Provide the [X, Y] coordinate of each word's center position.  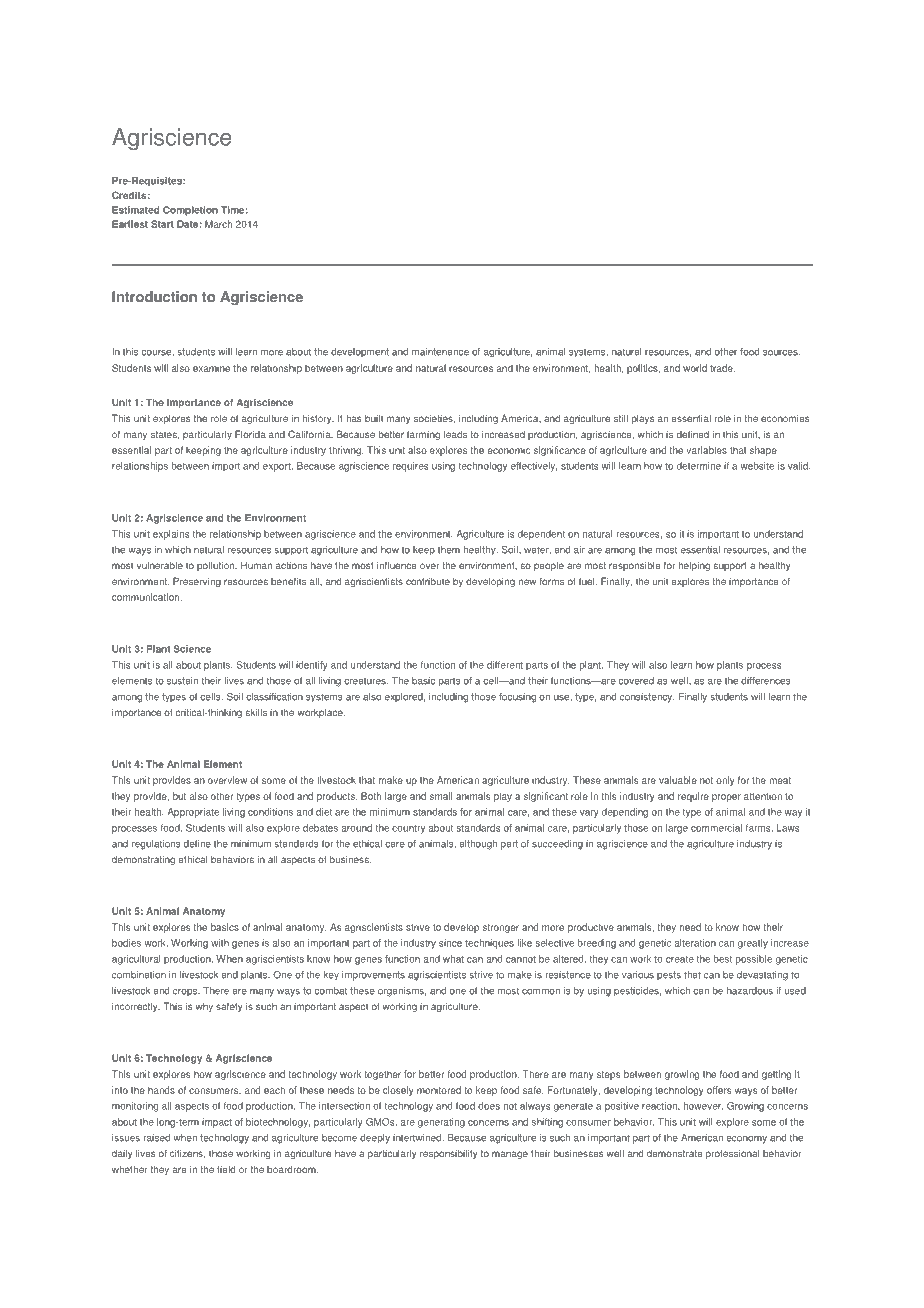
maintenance [440, 352]
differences [766, 681]
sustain [182, 681]
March [218, 224]
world [695, 368]
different [505, 665]
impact [217, 1123]
